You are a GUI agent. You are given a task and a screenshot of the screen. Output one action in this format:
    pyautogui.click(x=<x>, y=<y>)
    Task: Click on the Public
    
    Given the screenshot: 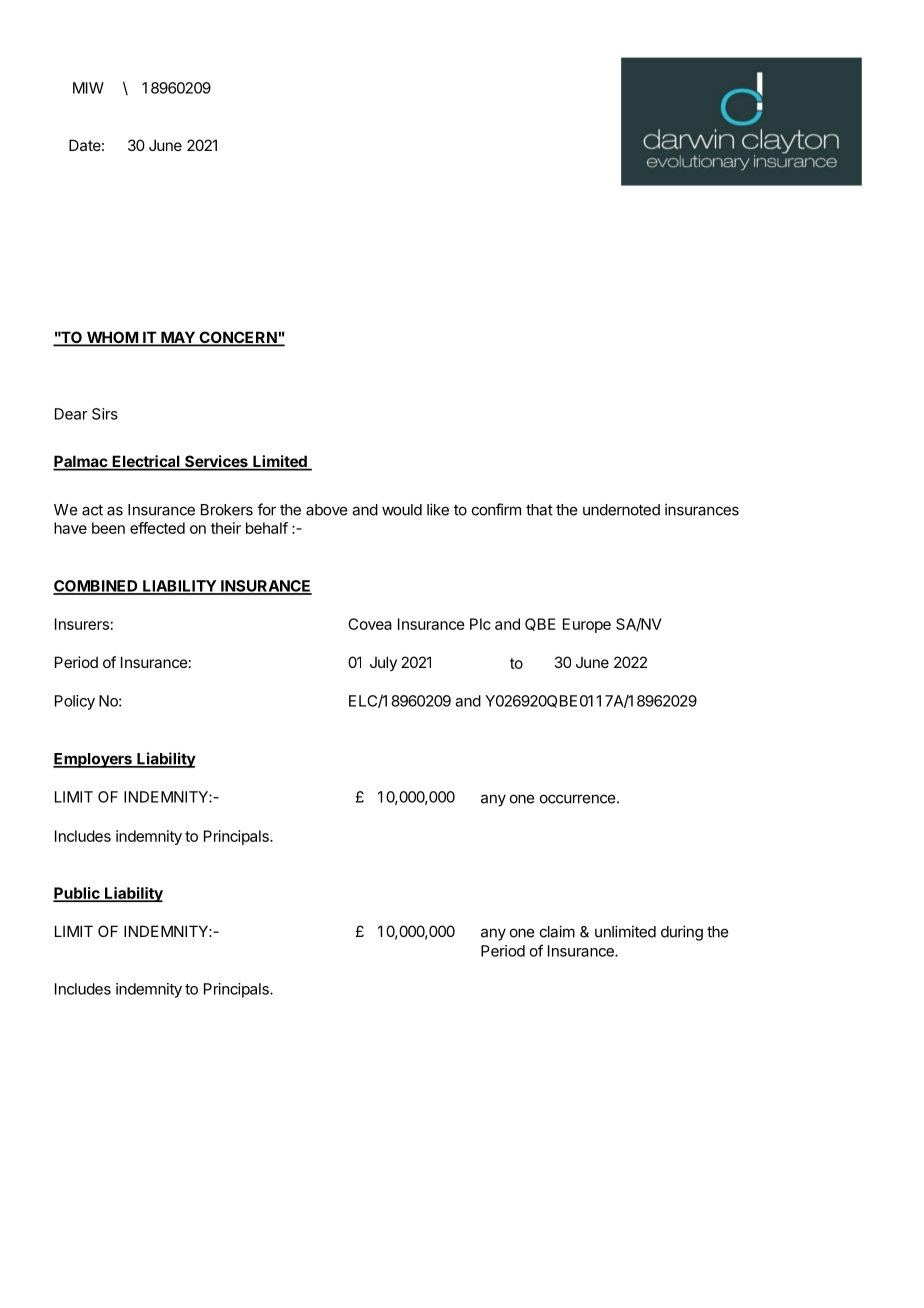 What is the action you would take?
    pyautogui.click(x=77, y=894)
